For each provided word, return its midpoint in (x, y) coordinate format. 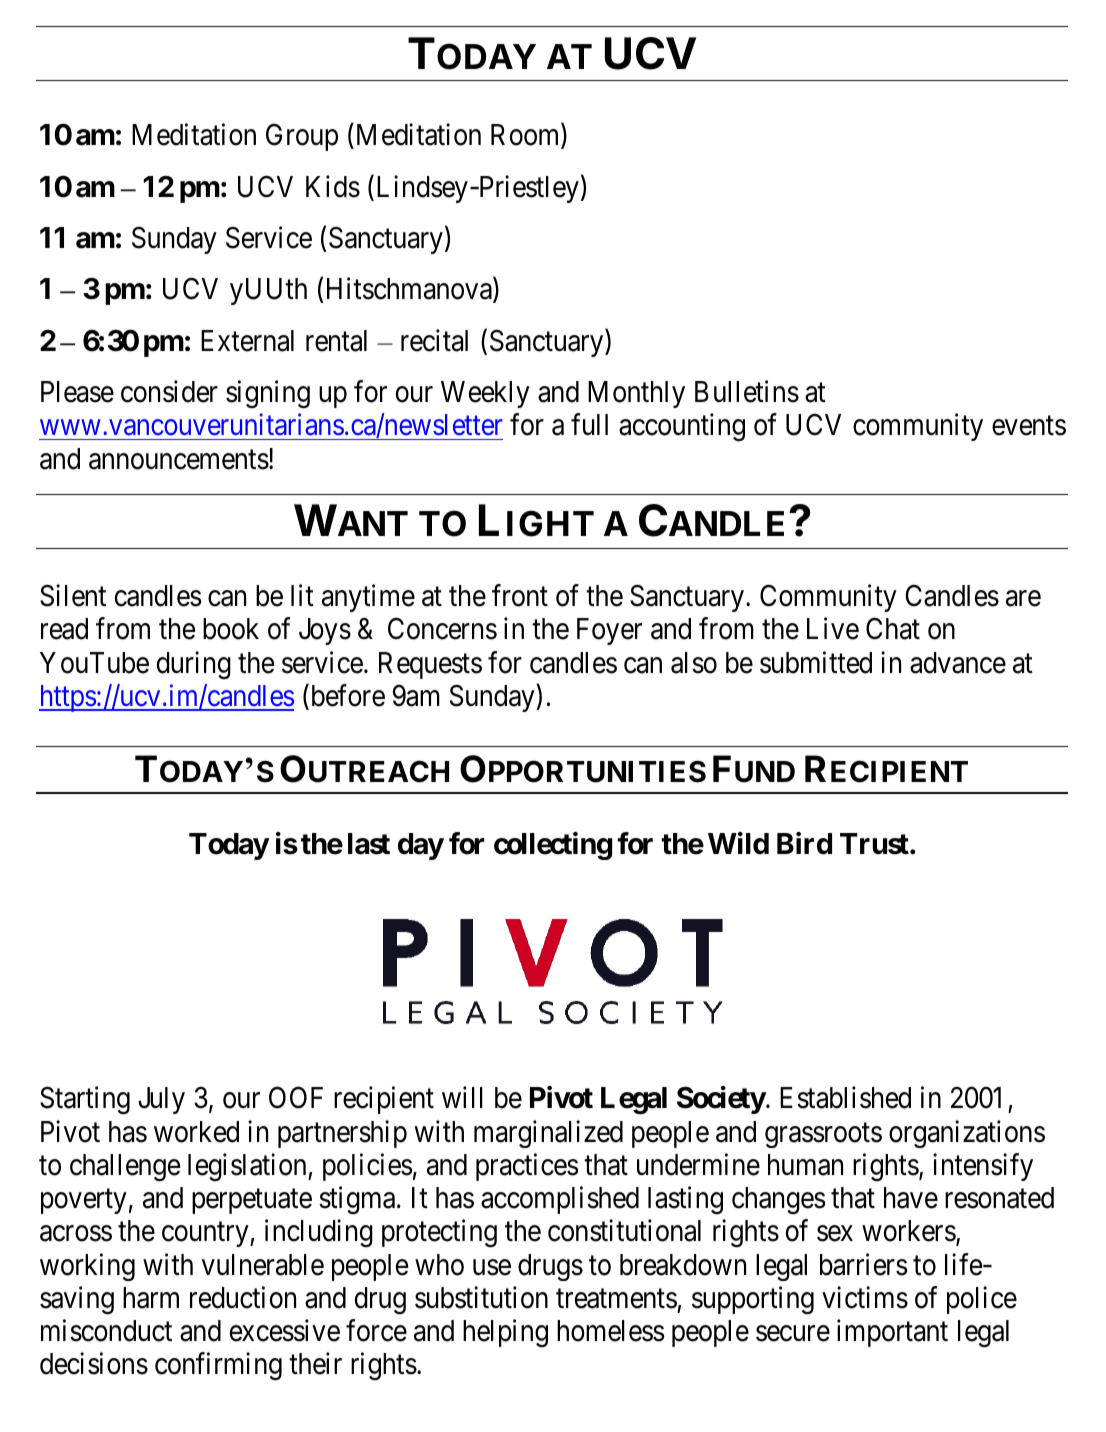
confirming (218, 1367)
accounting (682, 427)
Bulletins (747, 391)
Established (845, 1098)
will (462, 1097)
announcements (179, 460)
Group (302, 137)
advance (958, 663)
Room (526, 136)
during (194, 665)
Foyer (609, 631)
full (589, 424)
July (161, 1100)
